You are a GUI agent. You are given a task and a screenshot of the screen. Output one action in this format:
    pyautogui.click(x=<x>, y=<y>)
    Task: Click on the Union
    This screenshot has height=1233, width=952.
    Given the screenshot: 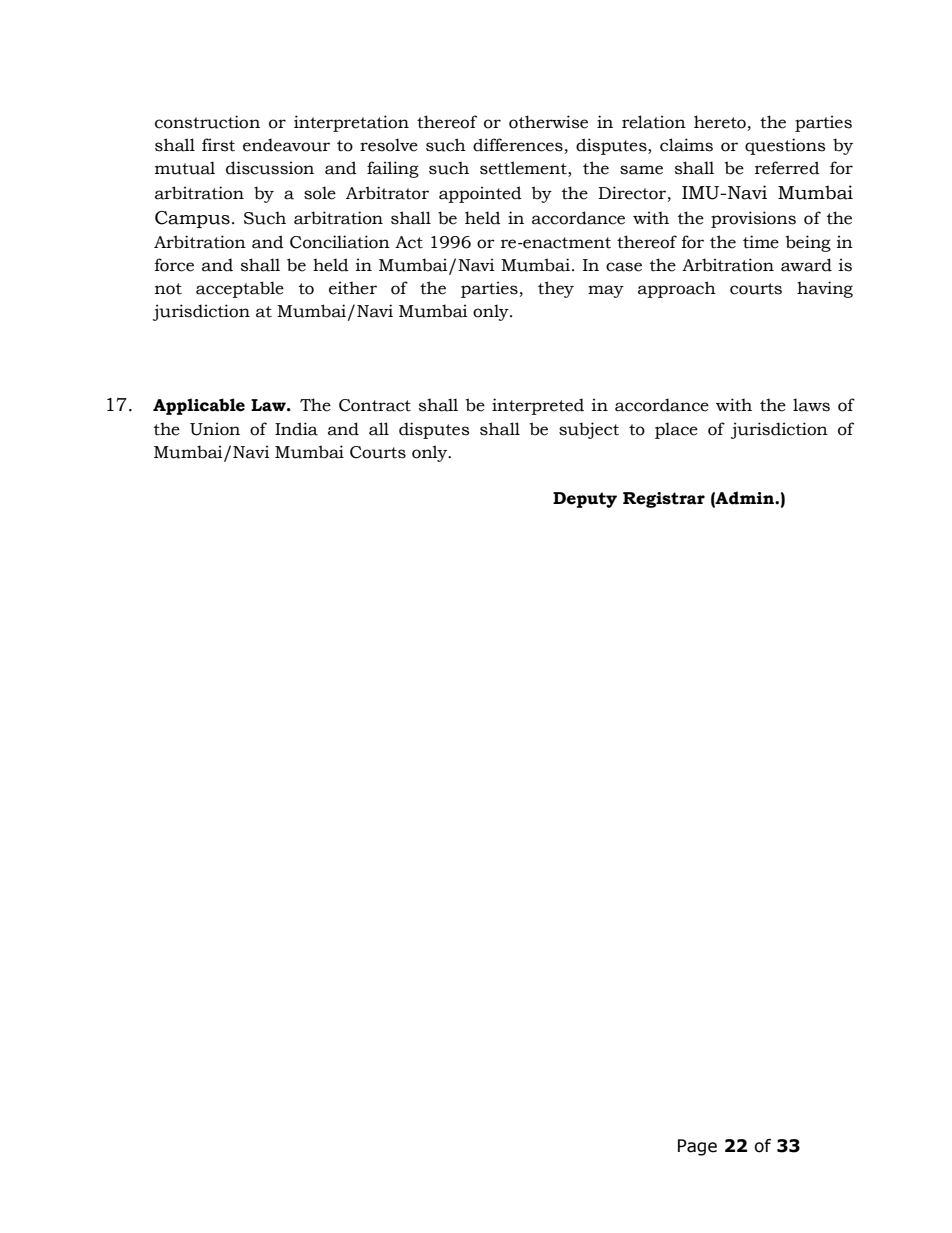 What is the action you would take?
    pyautogui.click(x=215, y=429)
